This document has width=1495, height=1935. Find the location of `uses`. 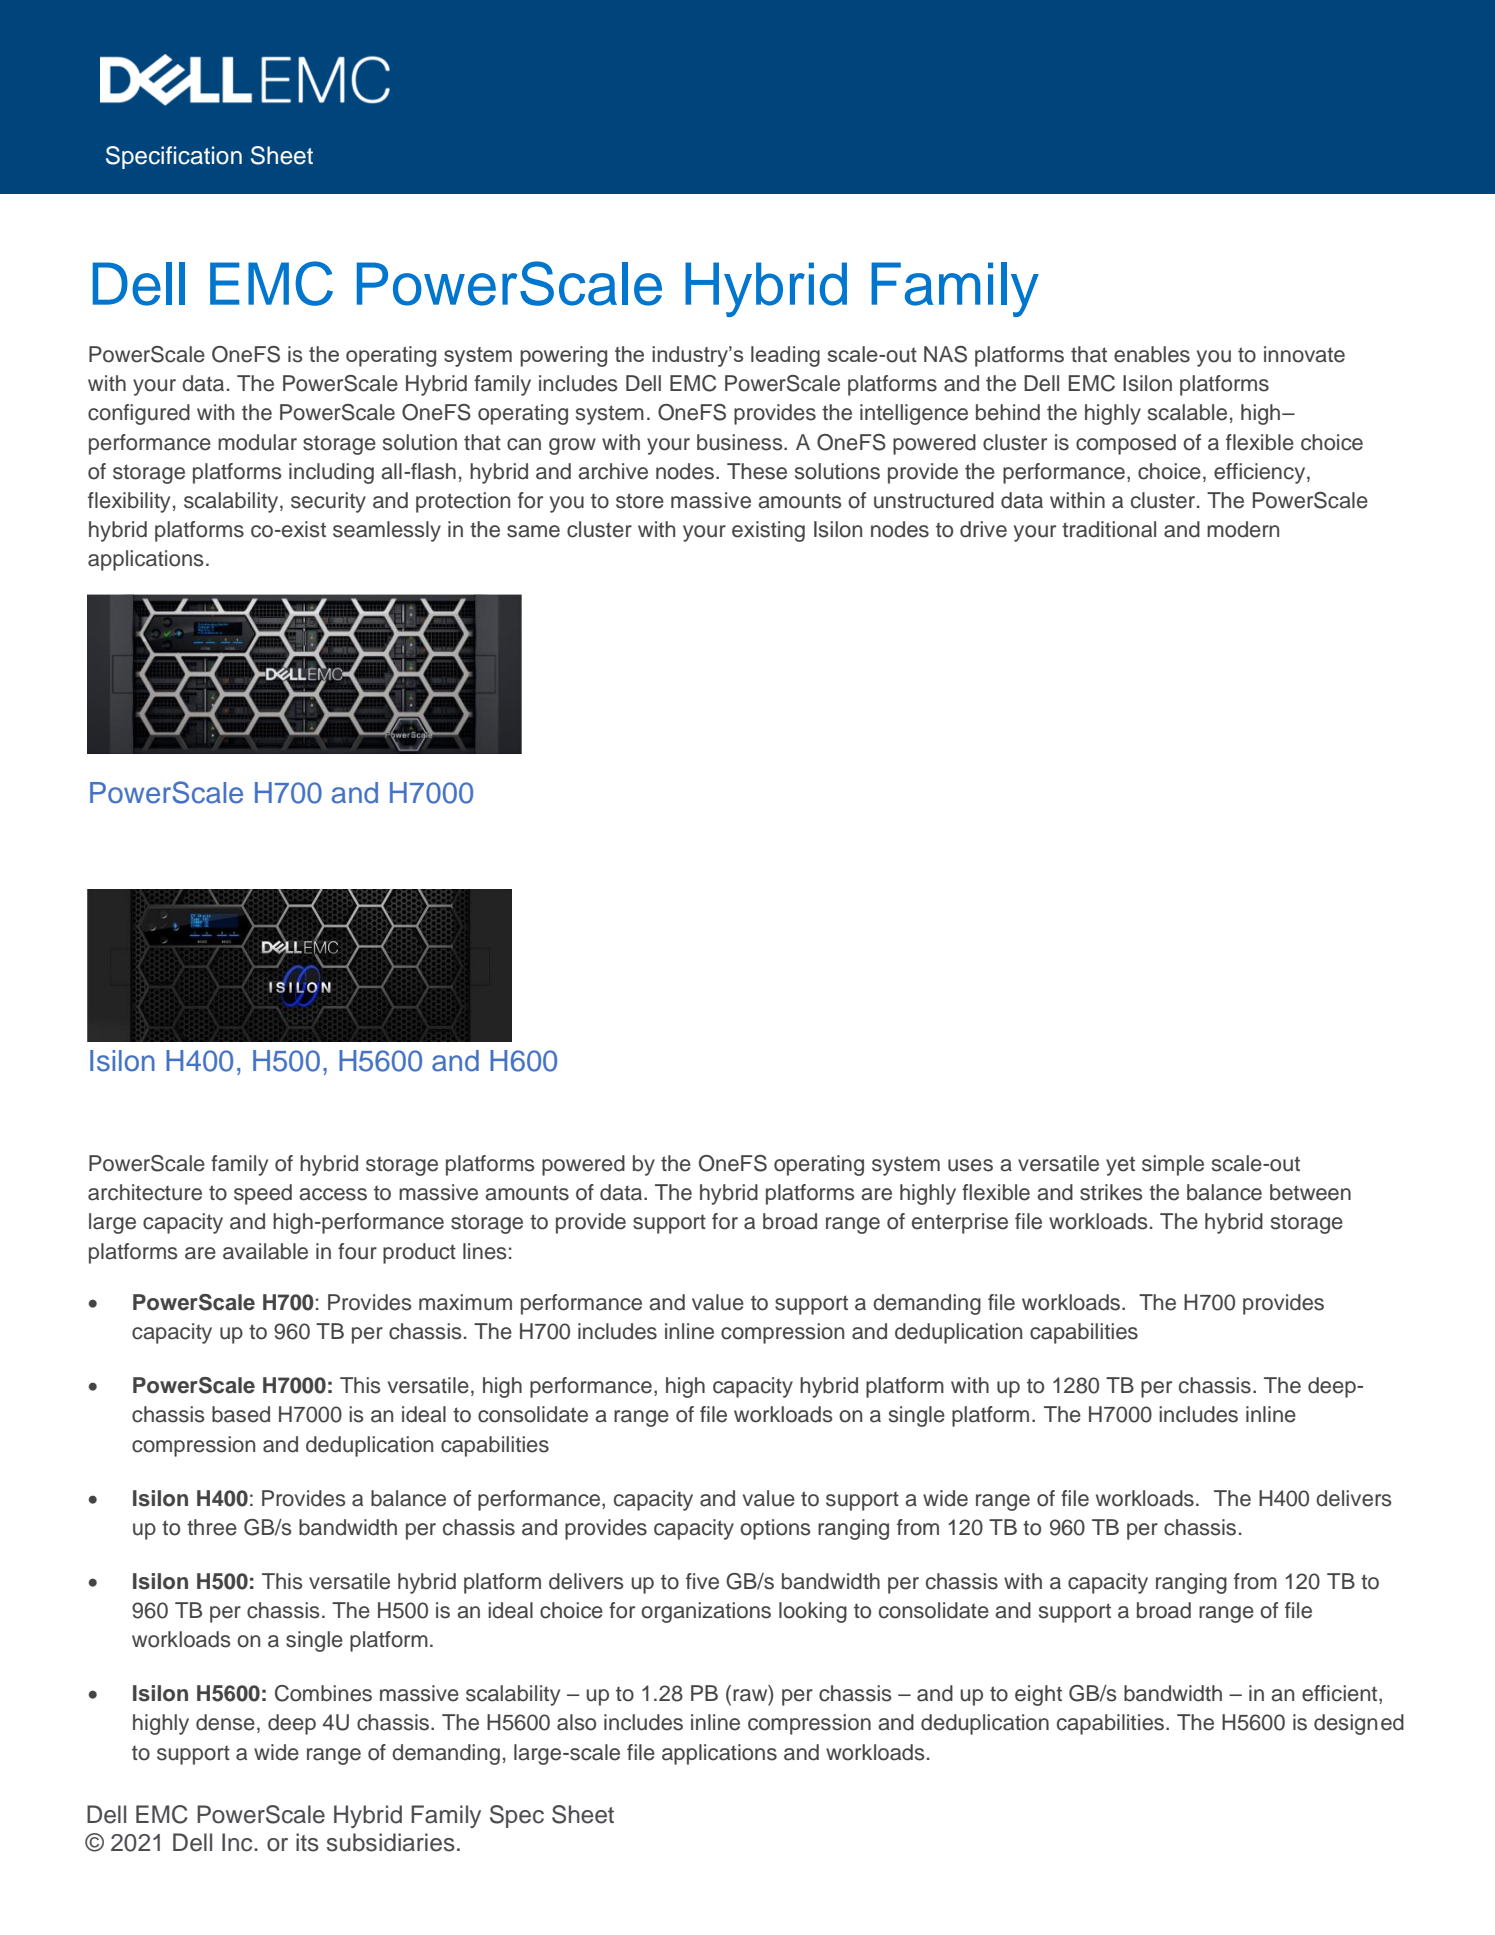

uses is located at coordinates (970, 1165).
